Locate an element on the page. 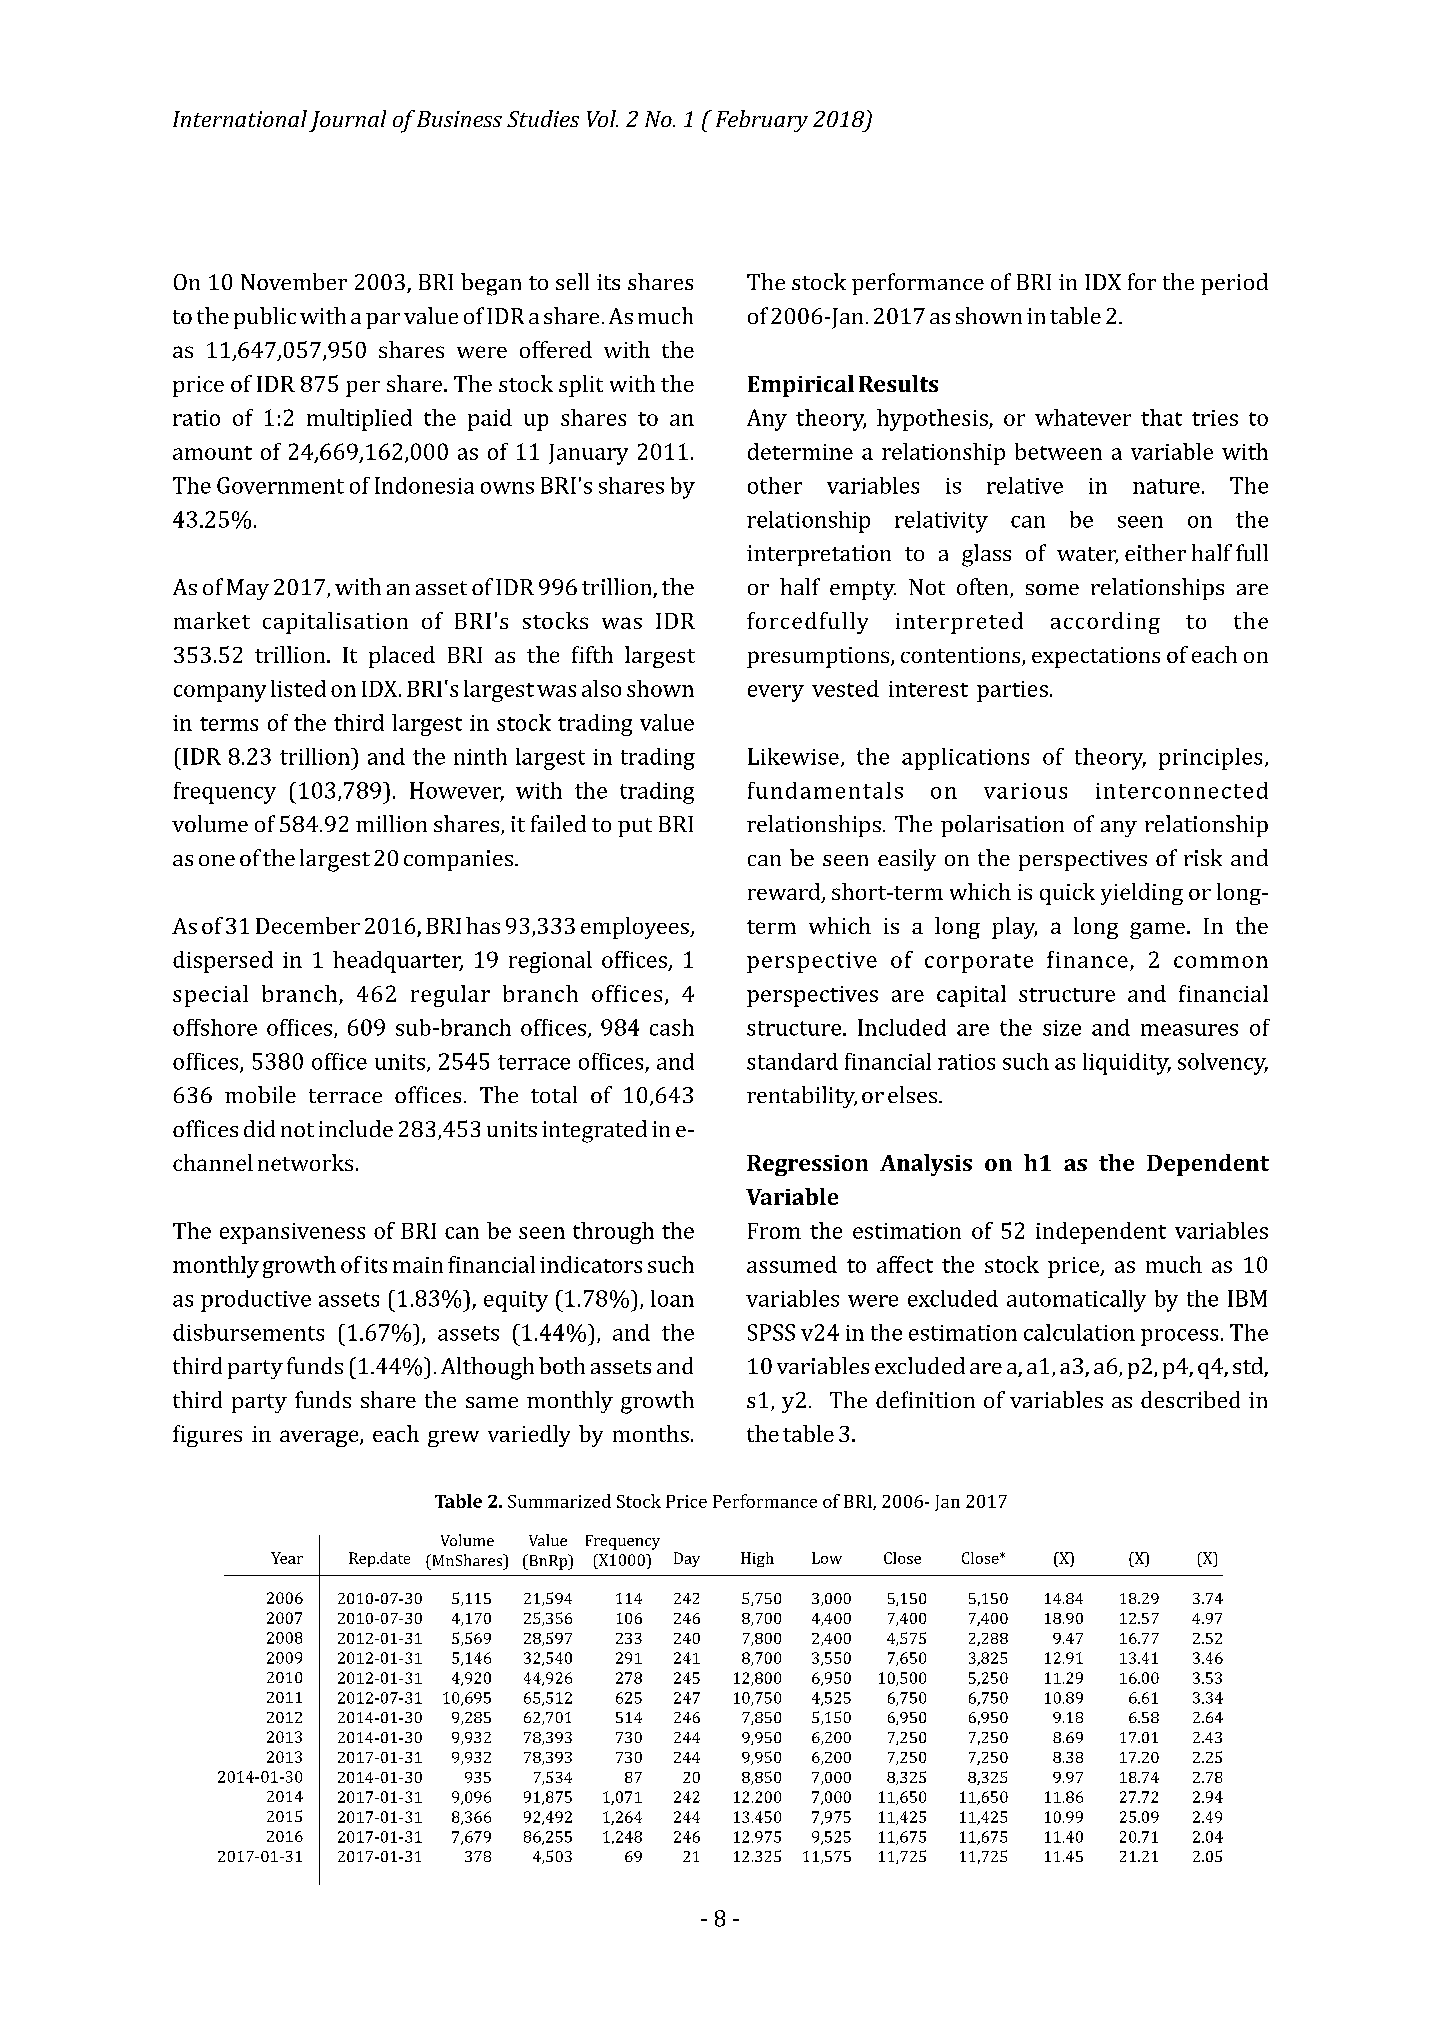 This document has height=2037, width=1440. period is located at coordinates (1234, 284).
